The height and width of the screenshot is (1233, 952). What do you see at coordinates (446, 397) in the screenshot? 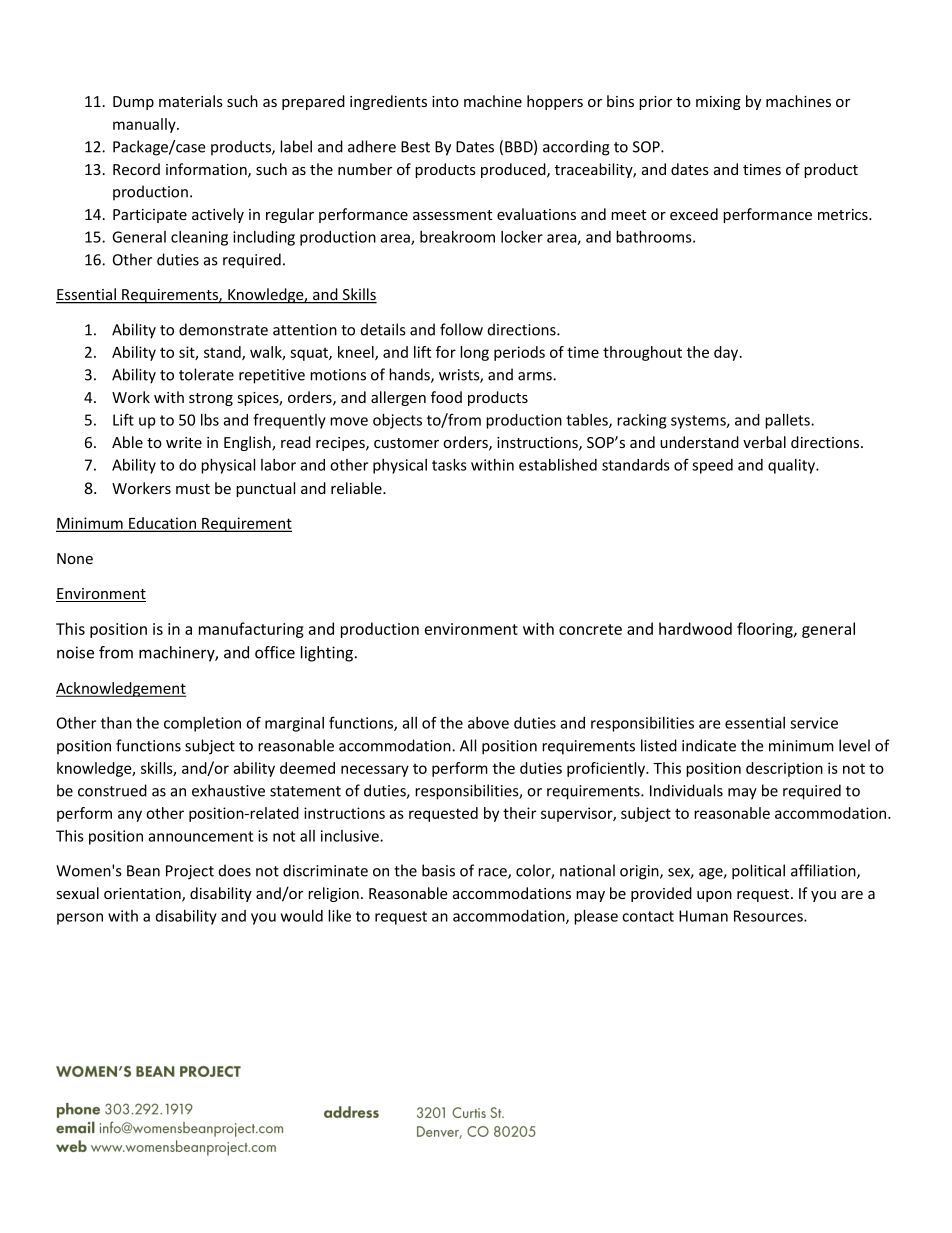
I see `food` at bounding box center [446, 397].
